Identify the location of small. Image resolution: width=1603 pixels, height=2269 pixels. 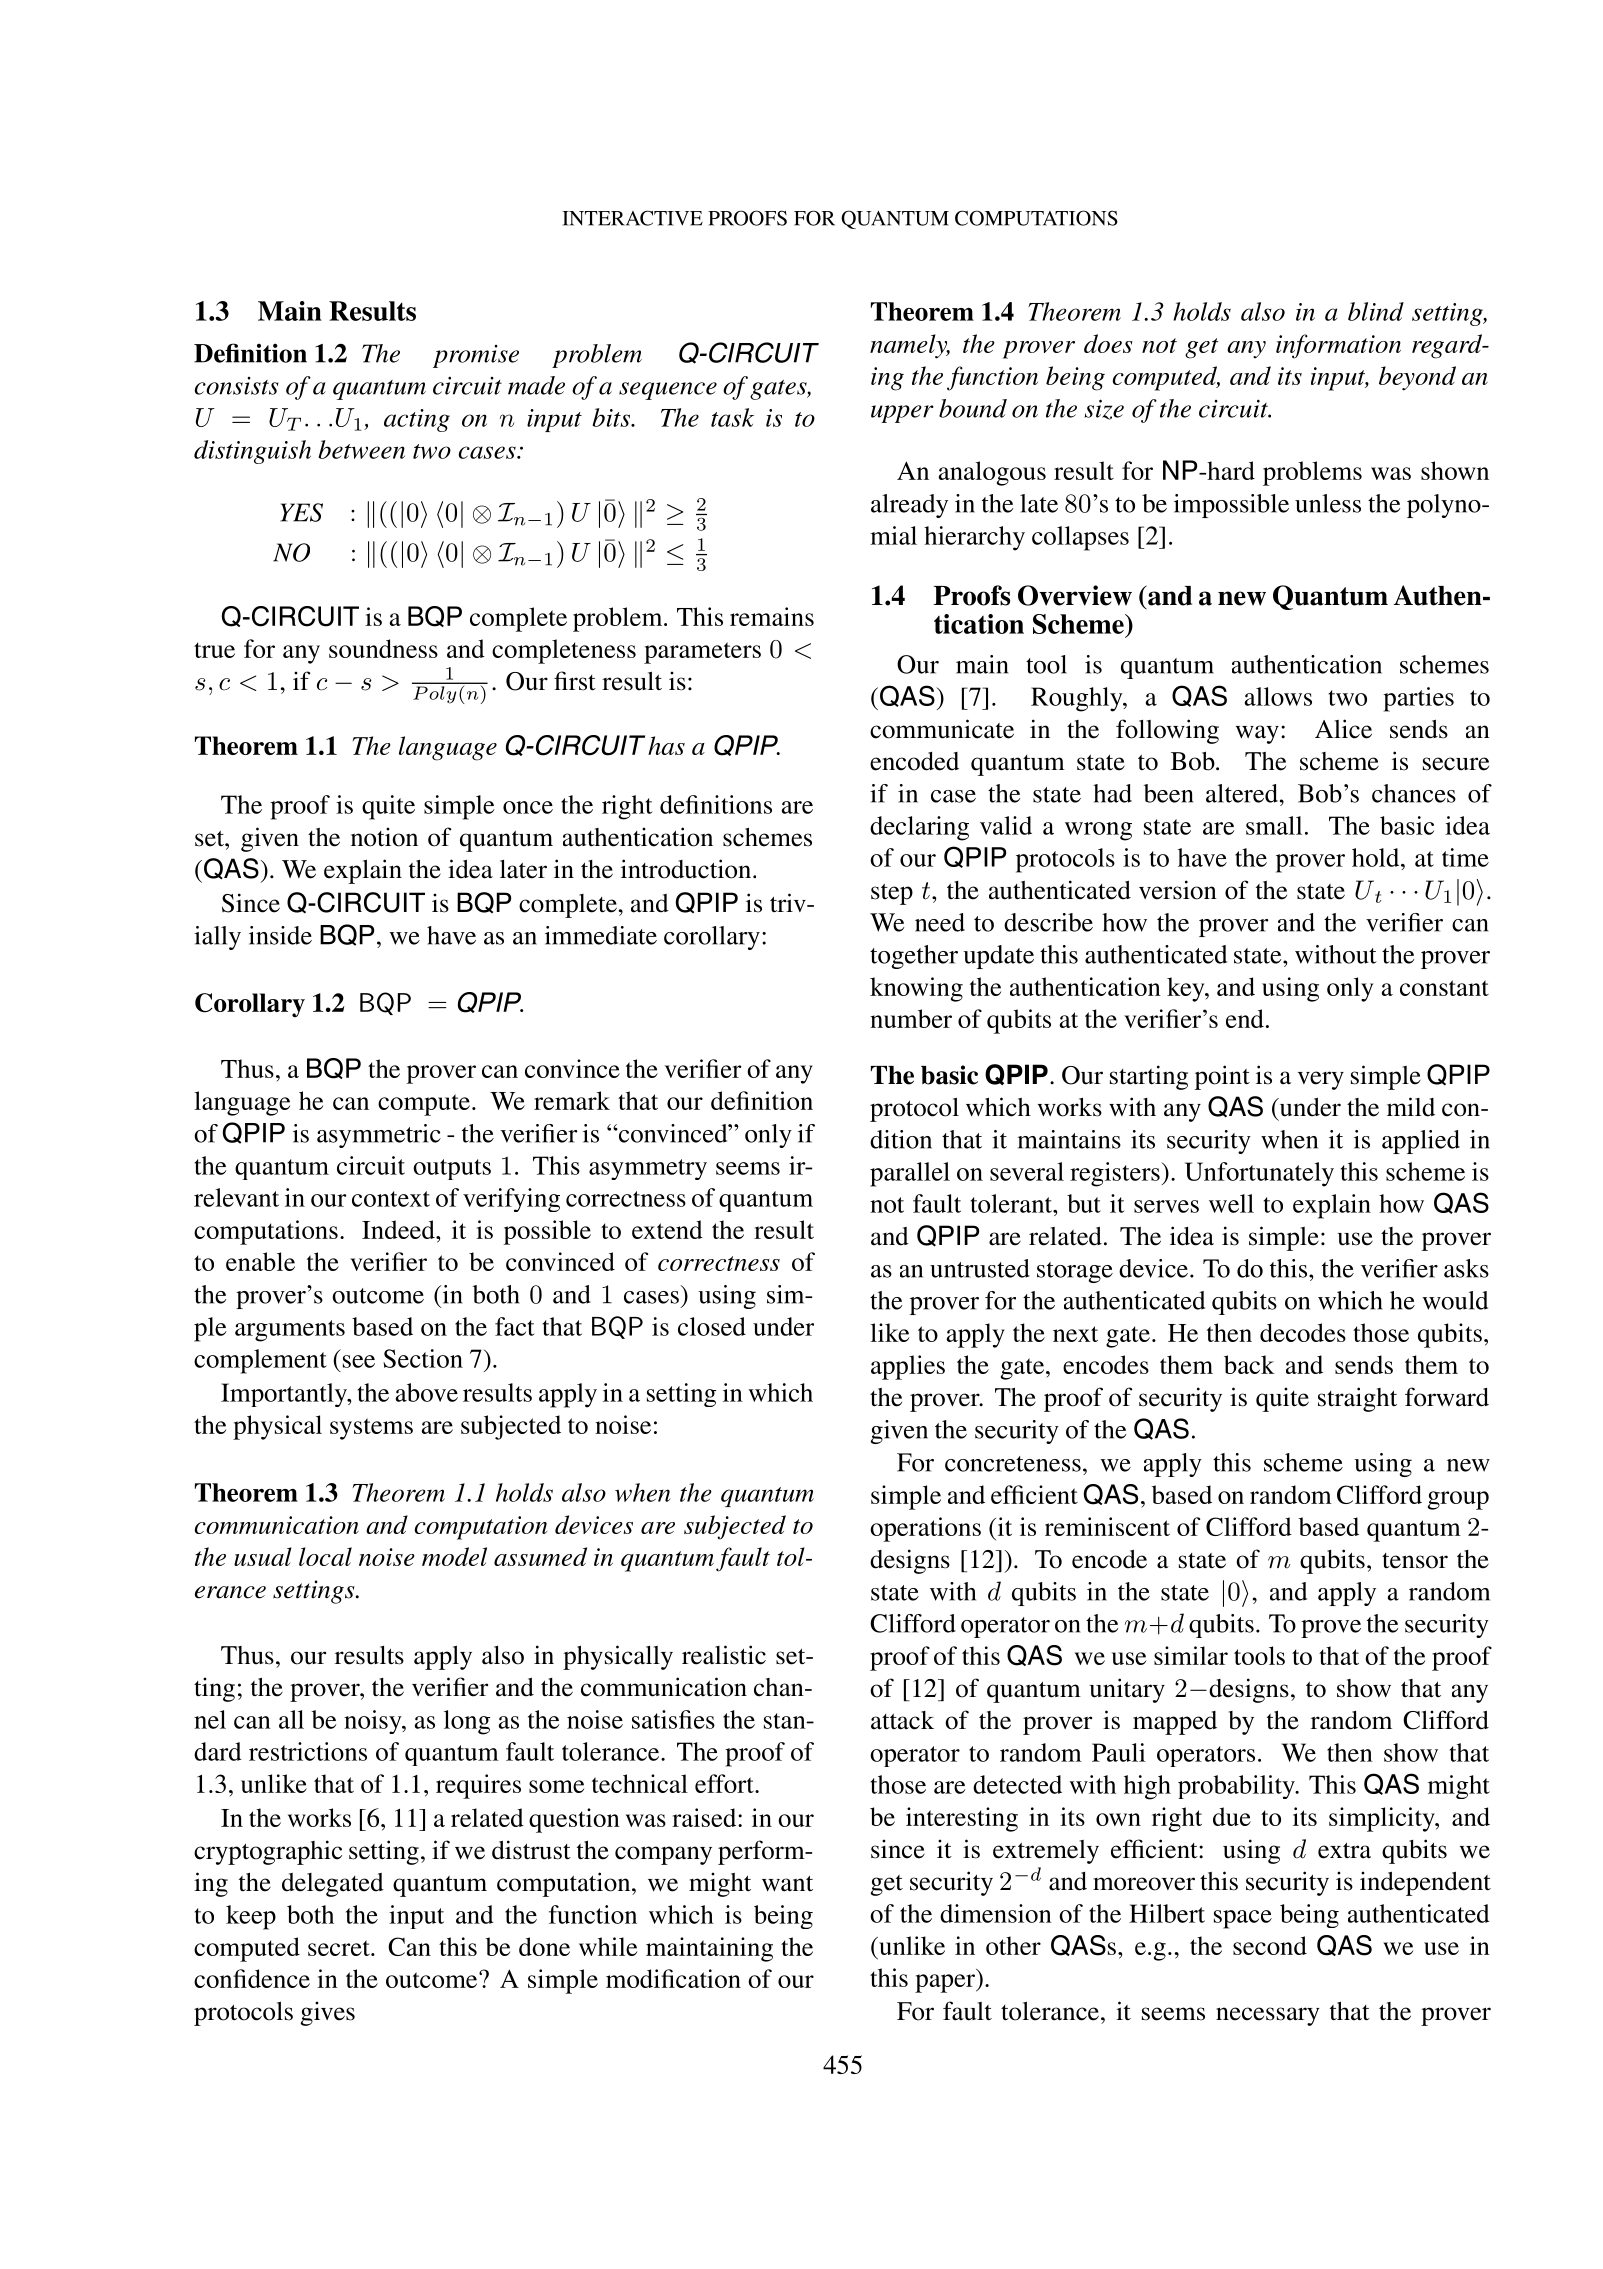
(1274, 825).
